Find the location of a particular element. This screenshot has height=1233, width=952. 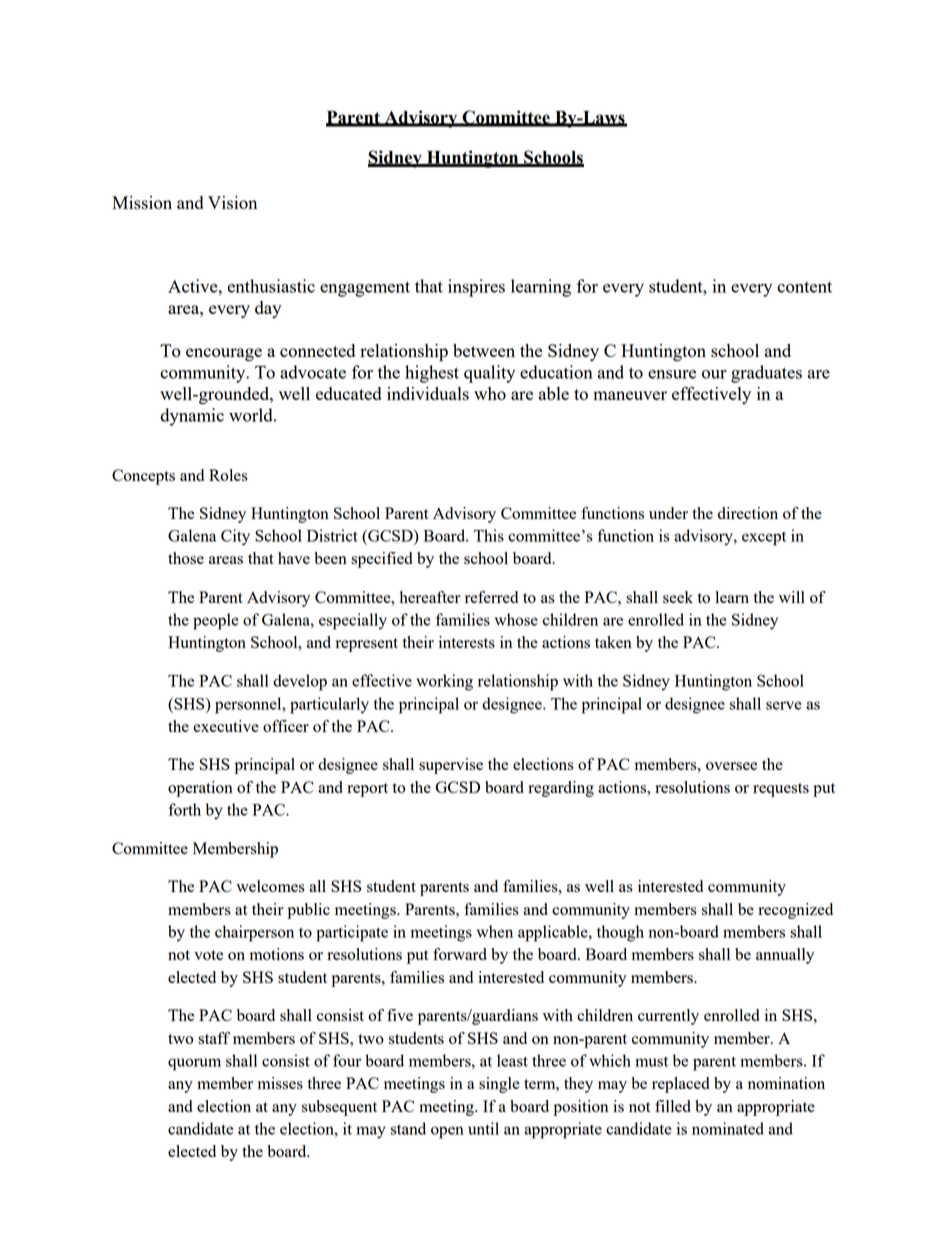

inspires is located at coordinates (476, 288).
